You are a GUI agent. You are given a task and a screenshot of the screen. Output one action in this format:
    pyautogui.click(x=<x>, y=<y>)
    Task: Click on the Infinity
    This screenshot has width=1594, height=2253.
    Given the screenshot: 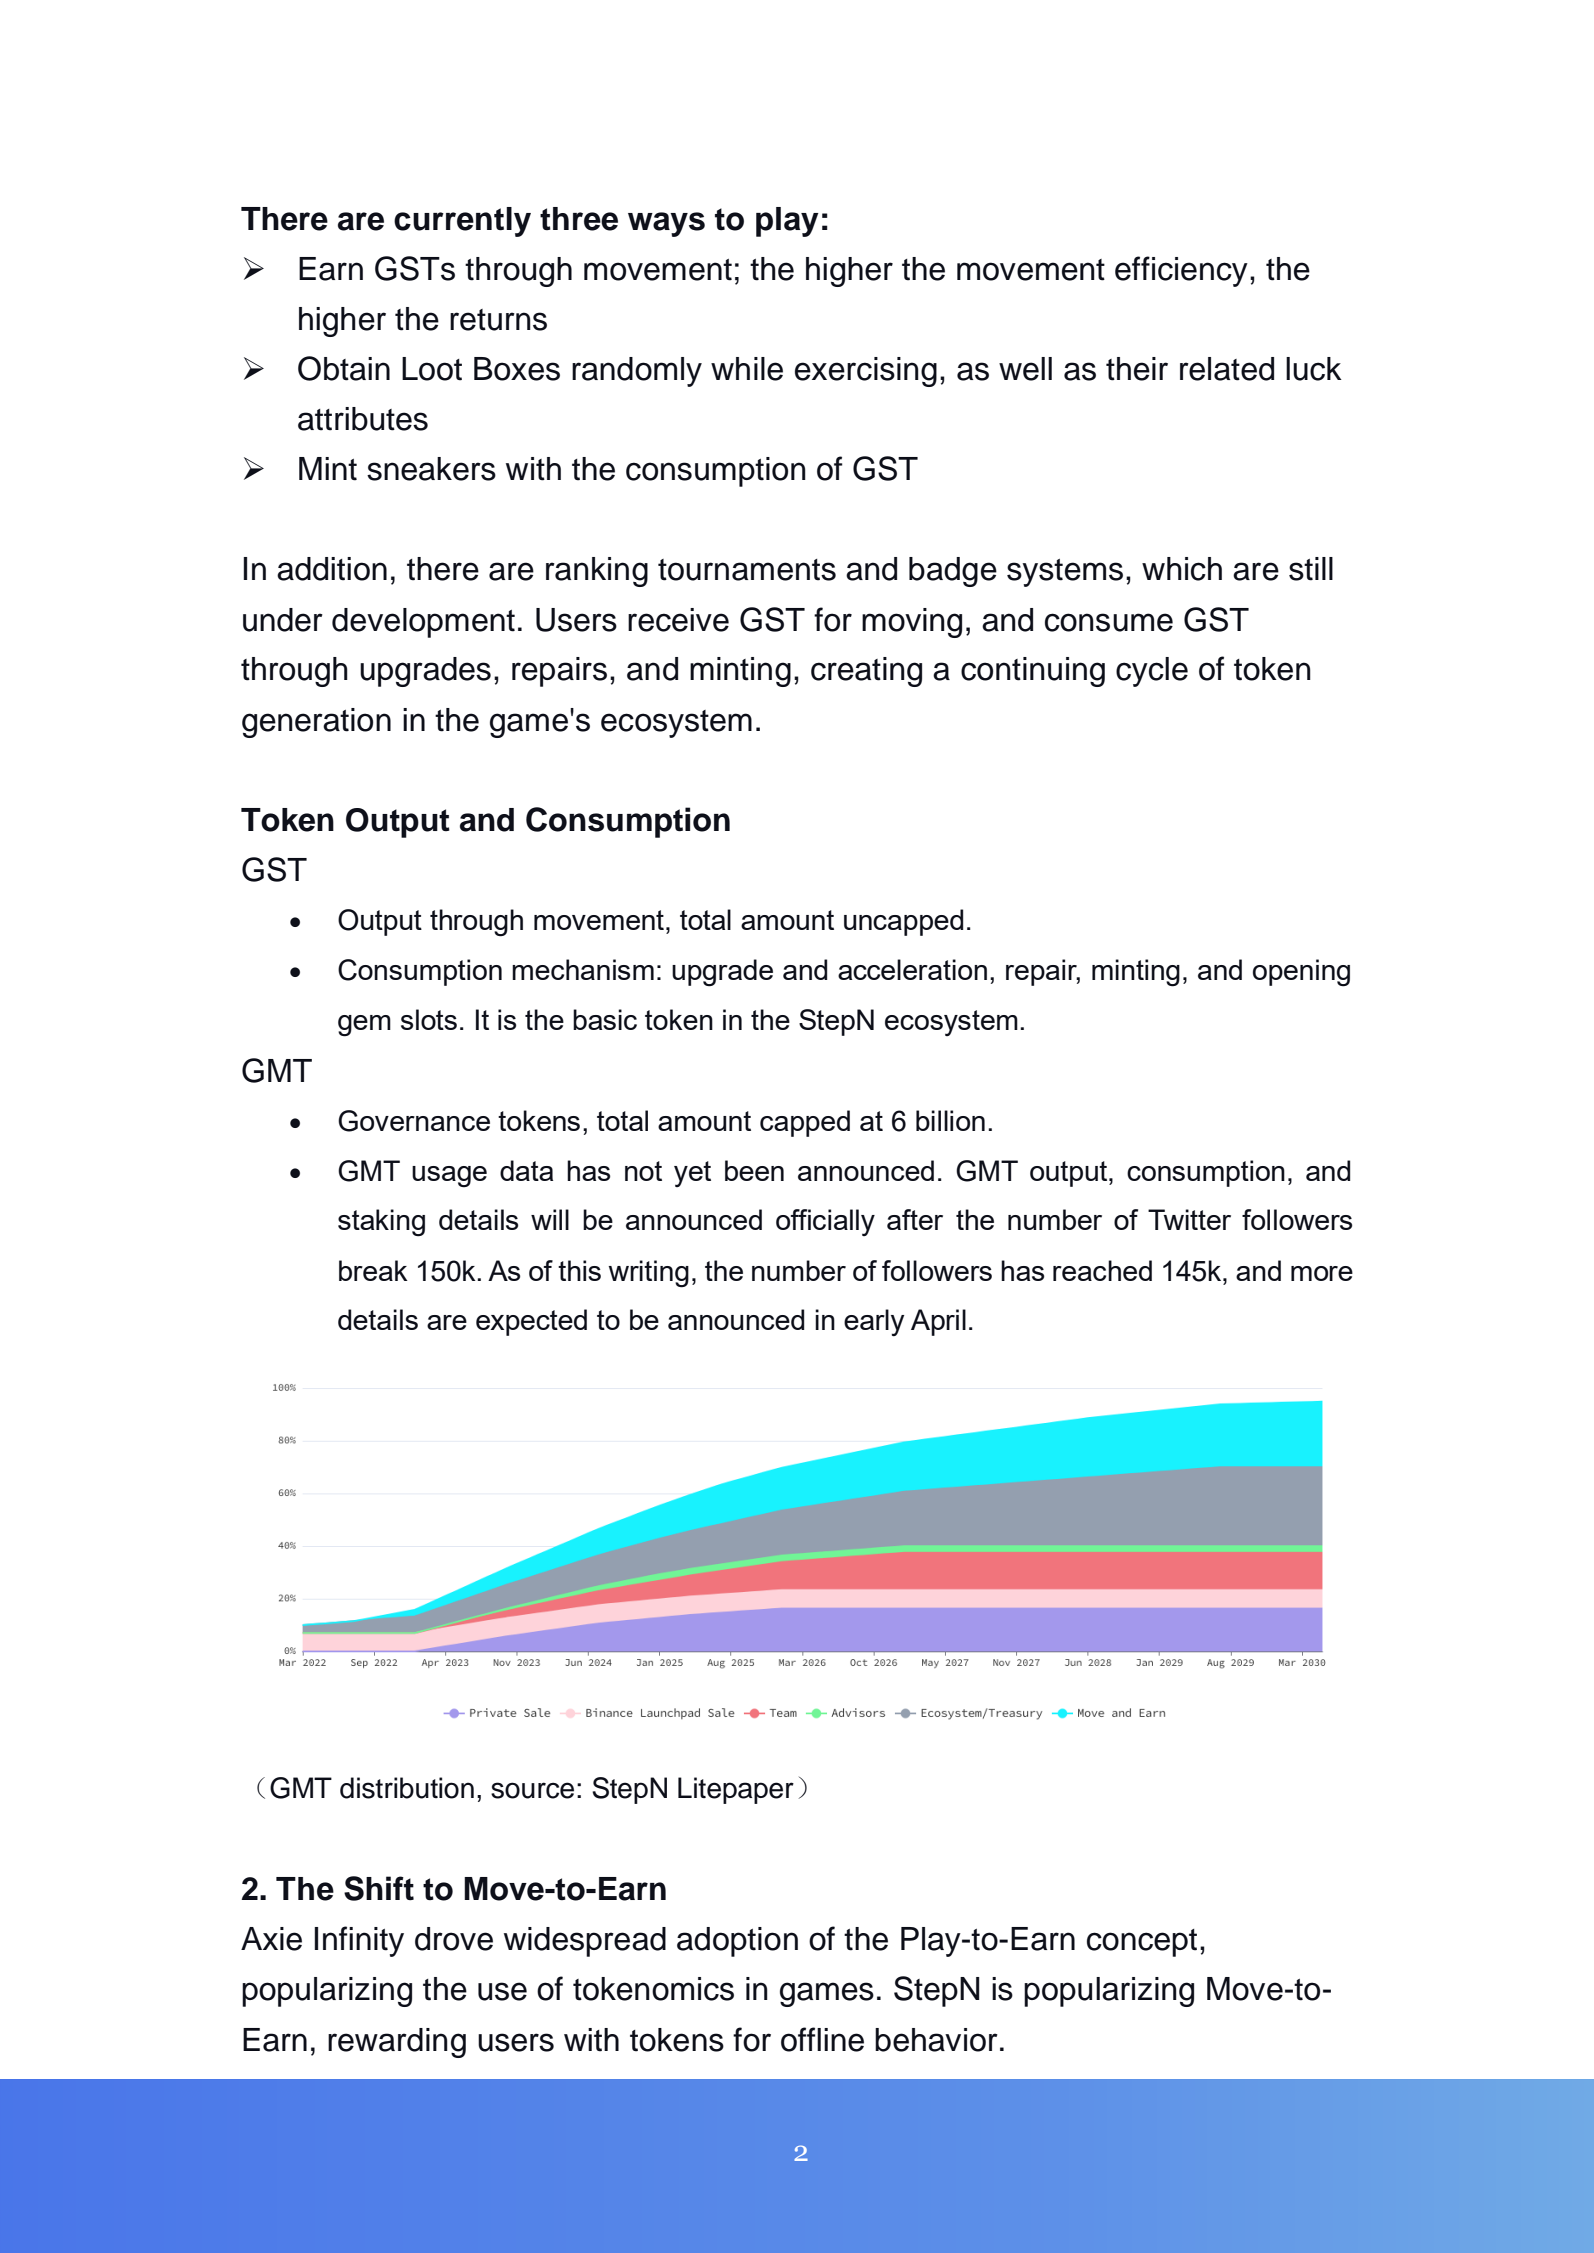 What is the action you would take?
    pyautogui.click(x=359, y=1941)
